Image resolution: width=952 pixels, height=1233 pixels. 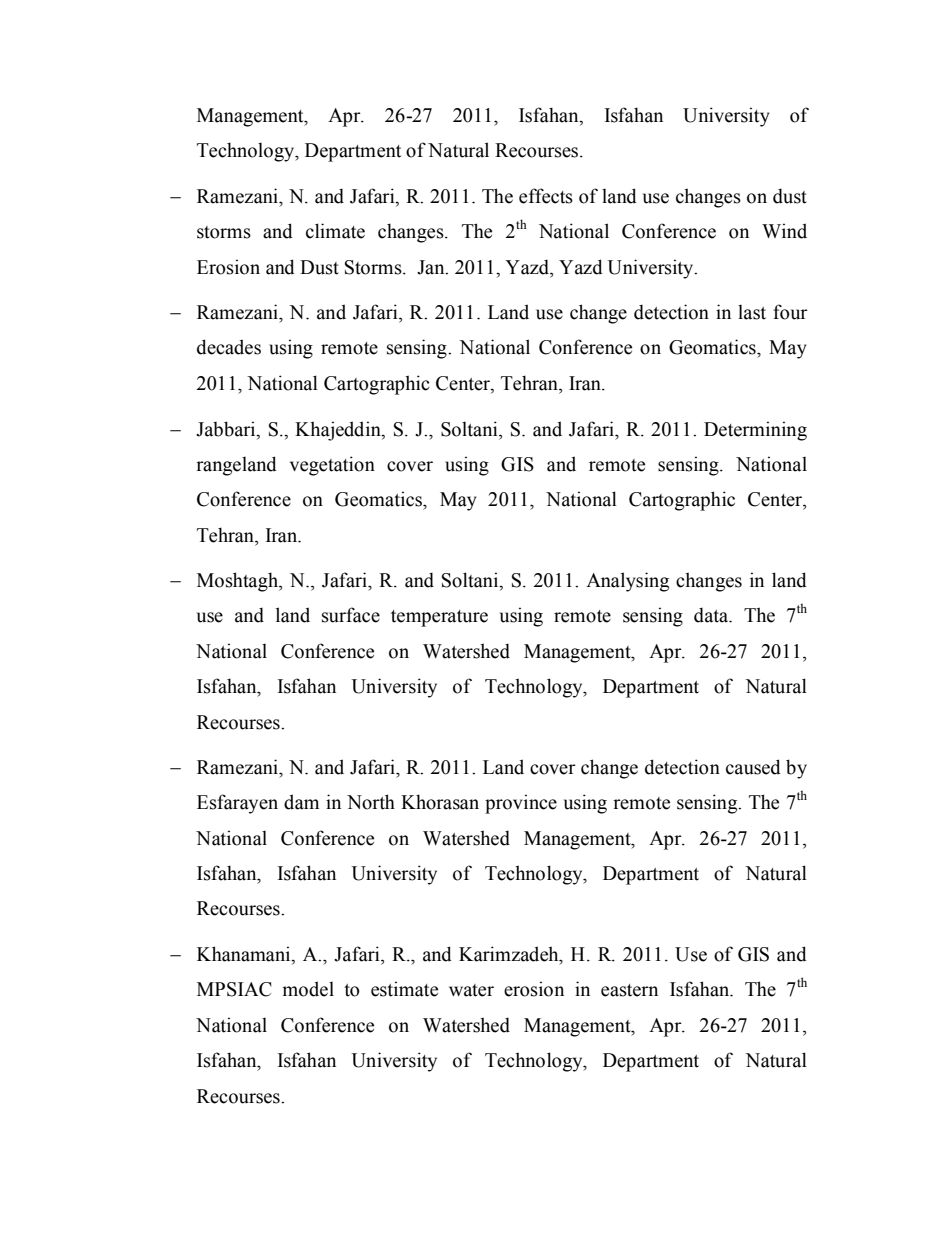 What do you see at coordinates (432, 267) in the page?
I see `Jan` at bounding box center [432, 267].
